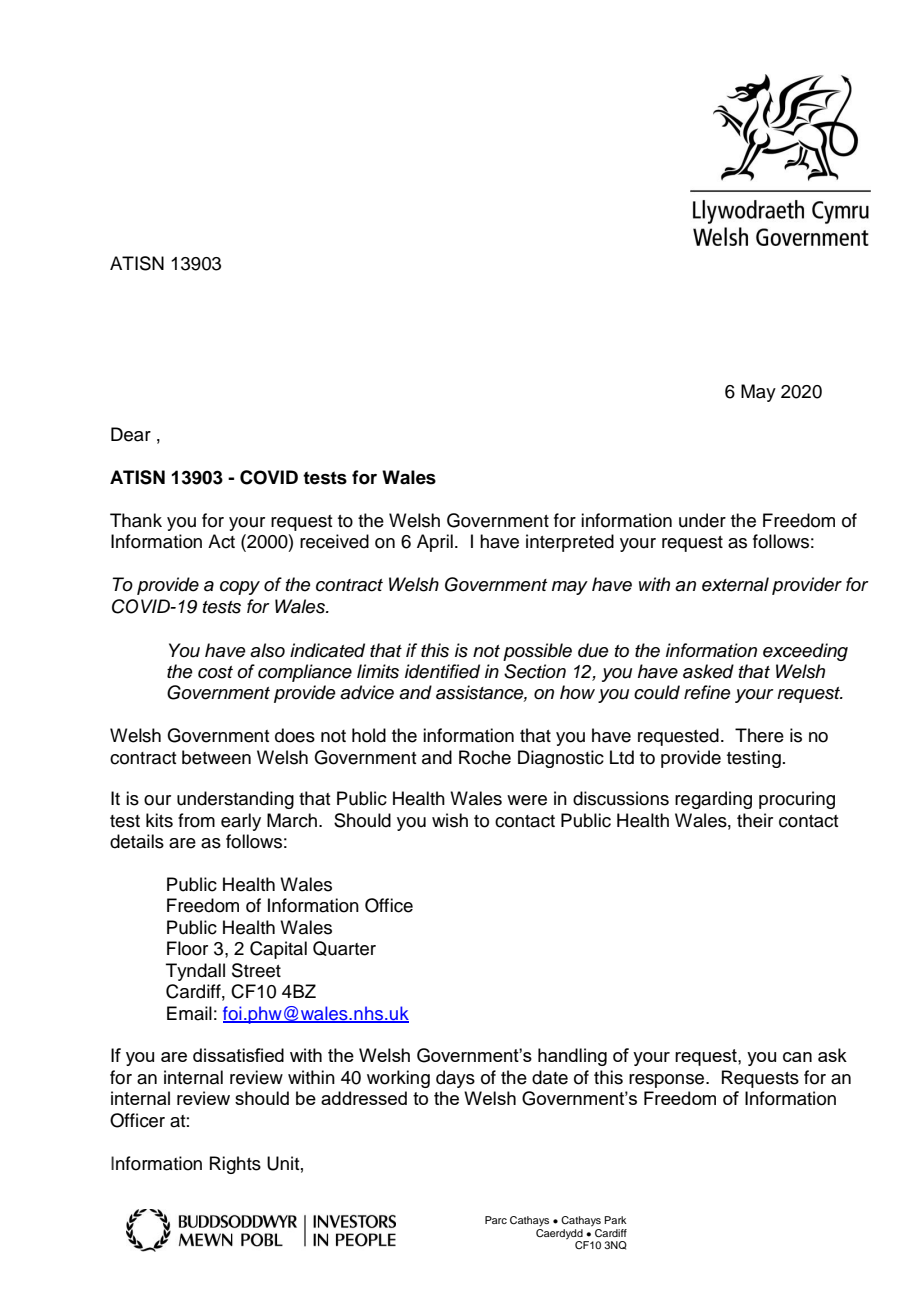 Image resolution: width=924 pixels, height=1308 pixels. I want to click on cost, so click(215, 672).
